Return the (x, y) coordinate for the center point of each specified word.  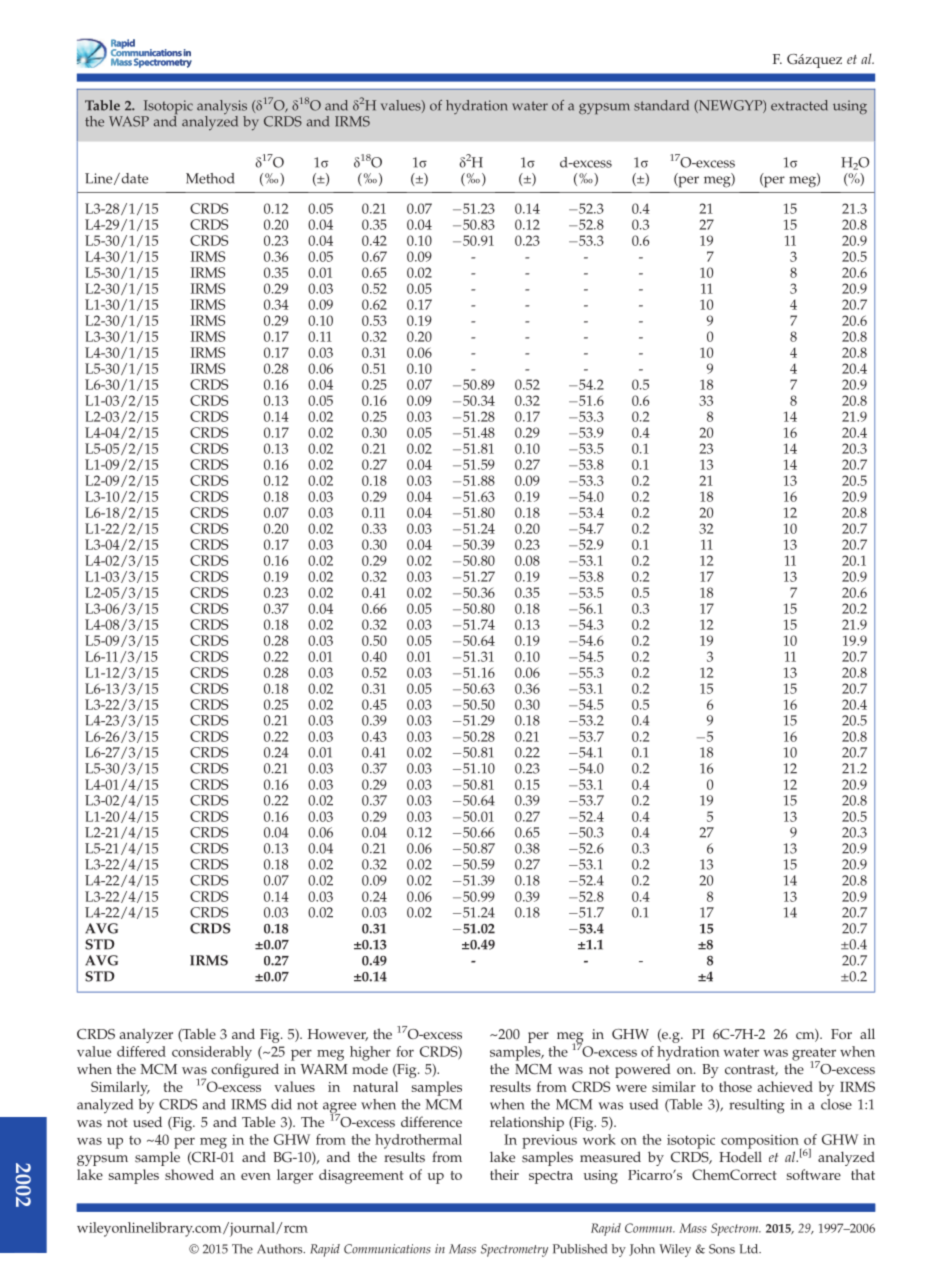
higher (370, 1053)
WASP (129, 121)
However (338, 1035)
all (867, 1033)
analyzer (146, 1035)
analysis (222, 108)
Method (210, 178)
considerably (212, 1053)
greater (814, 1055)
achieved (785, 1086)
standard (661, 105)
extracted (799, 105)
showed (189, 1174)
